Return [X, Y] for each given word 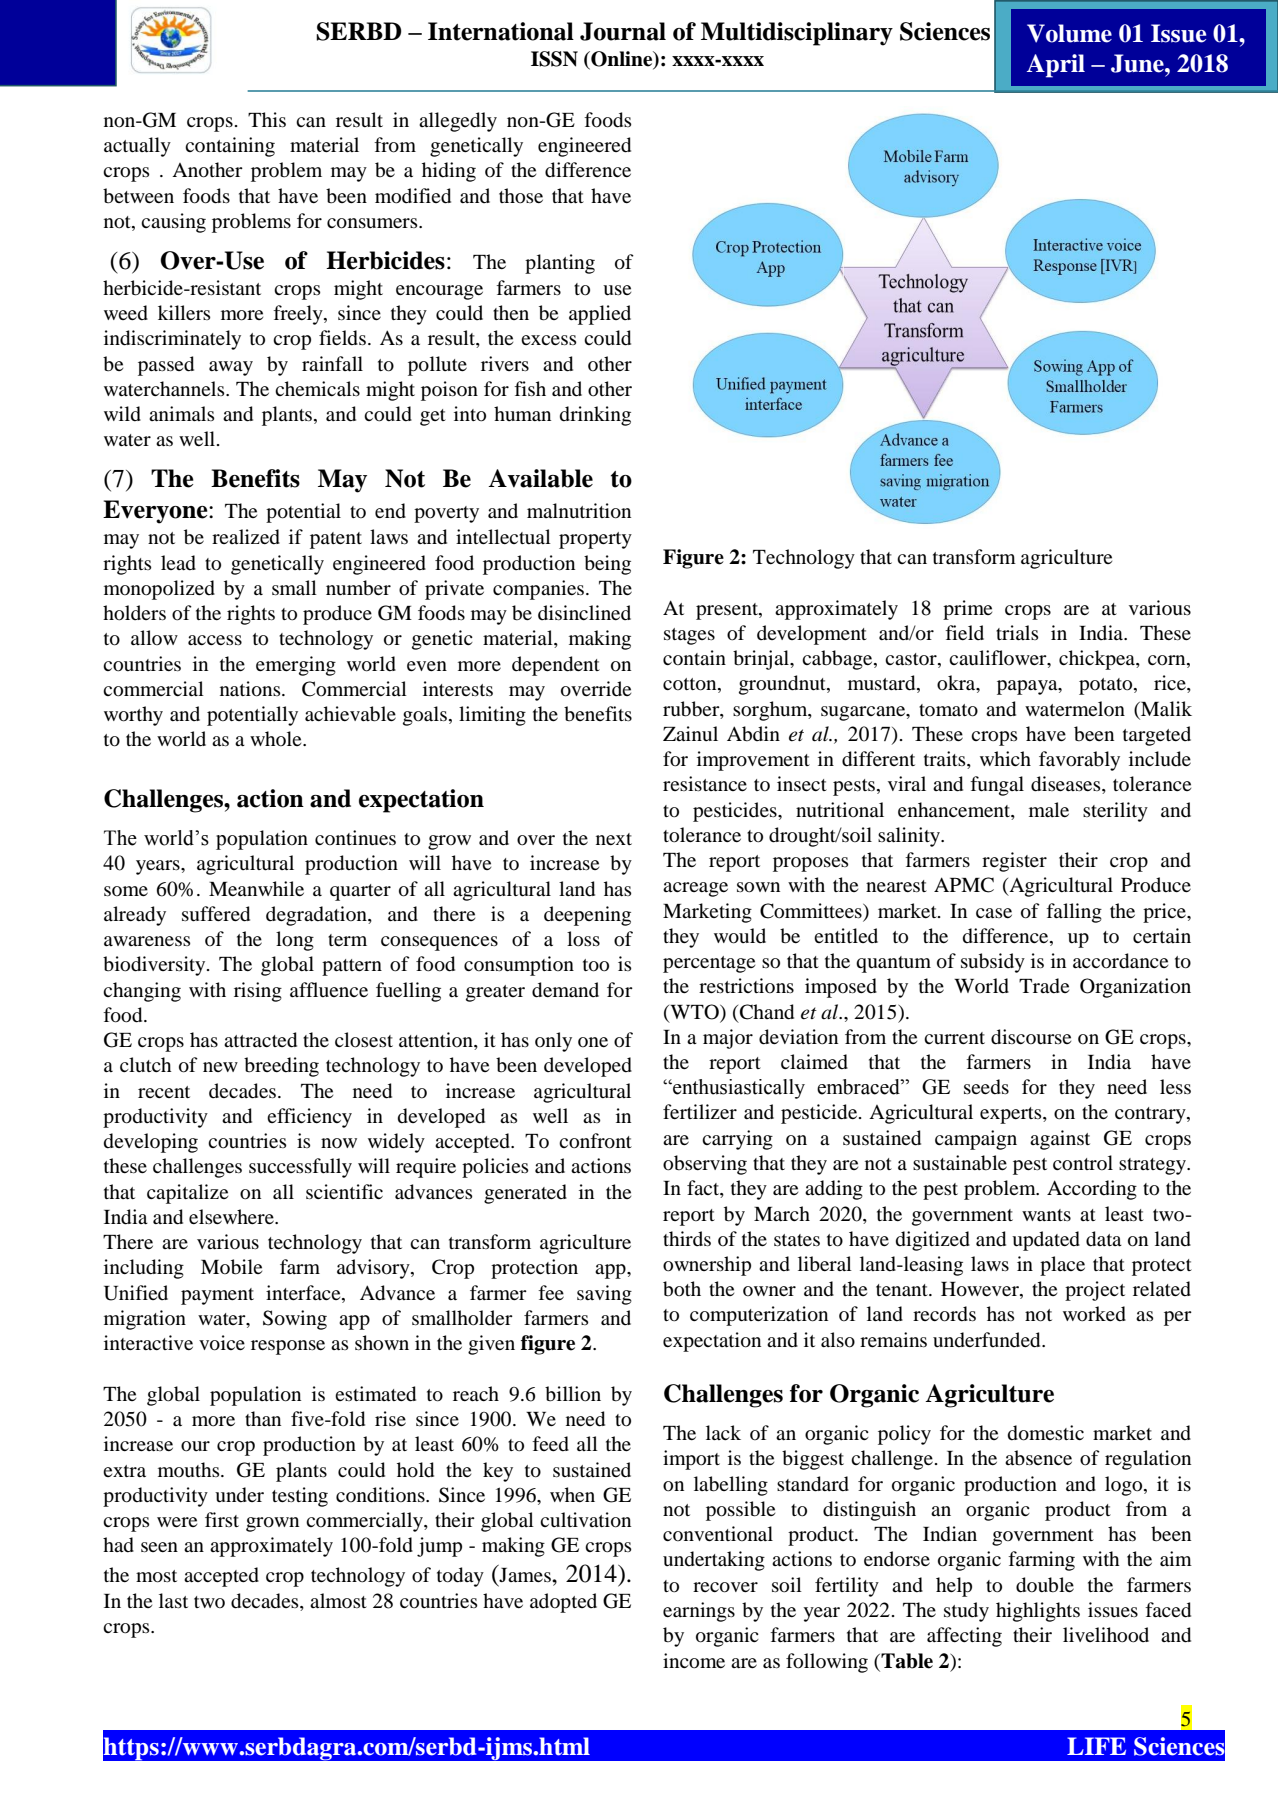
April [1056, 66]
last [173, 1600]
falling [1074, 913]
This [267, 119]
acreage [695, 889]
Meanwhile [256, 888]
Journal [623, 31]
